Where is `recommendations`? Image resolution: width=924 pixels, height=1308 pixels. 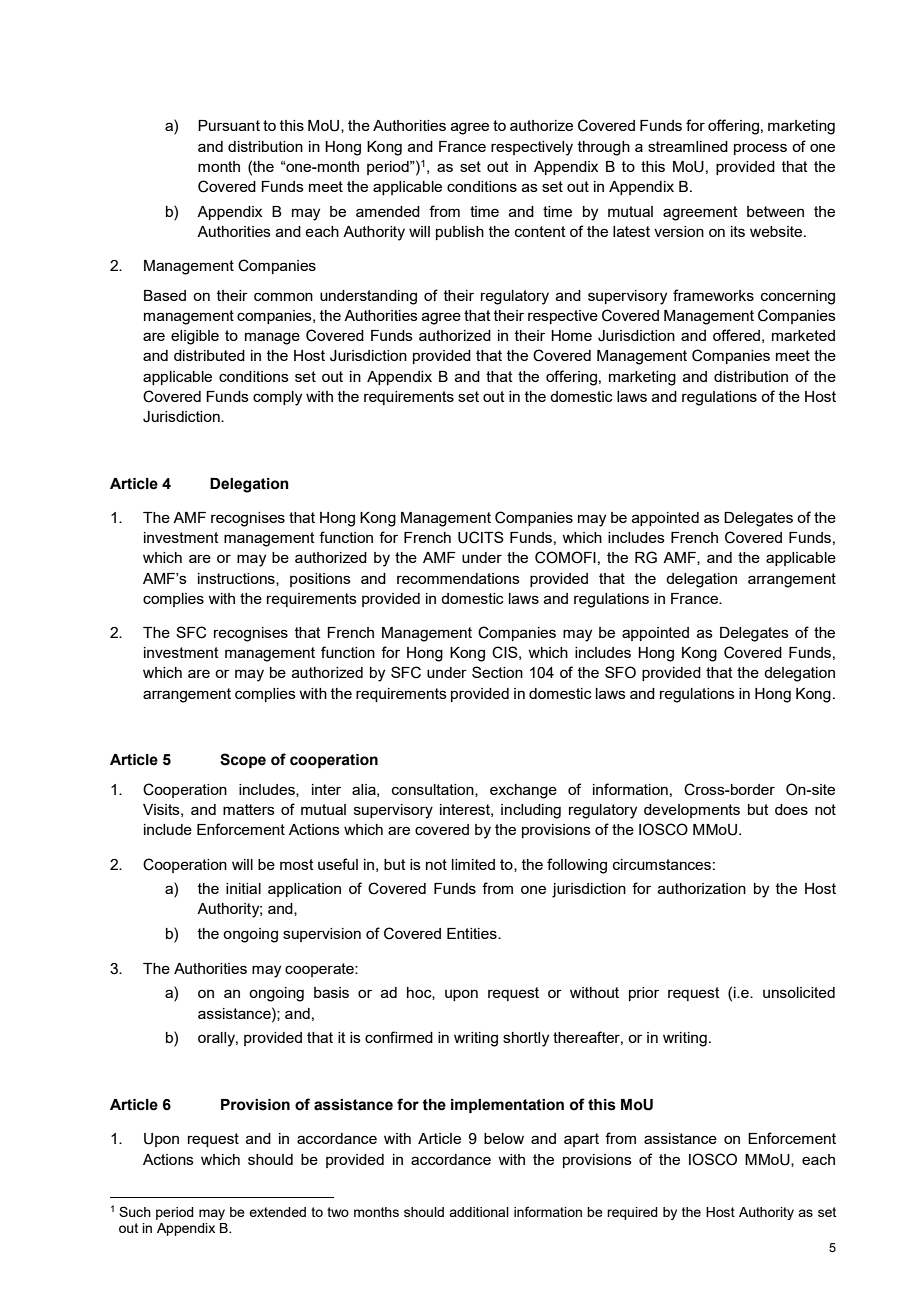 recommendations is located at coordinates (458, 578).
